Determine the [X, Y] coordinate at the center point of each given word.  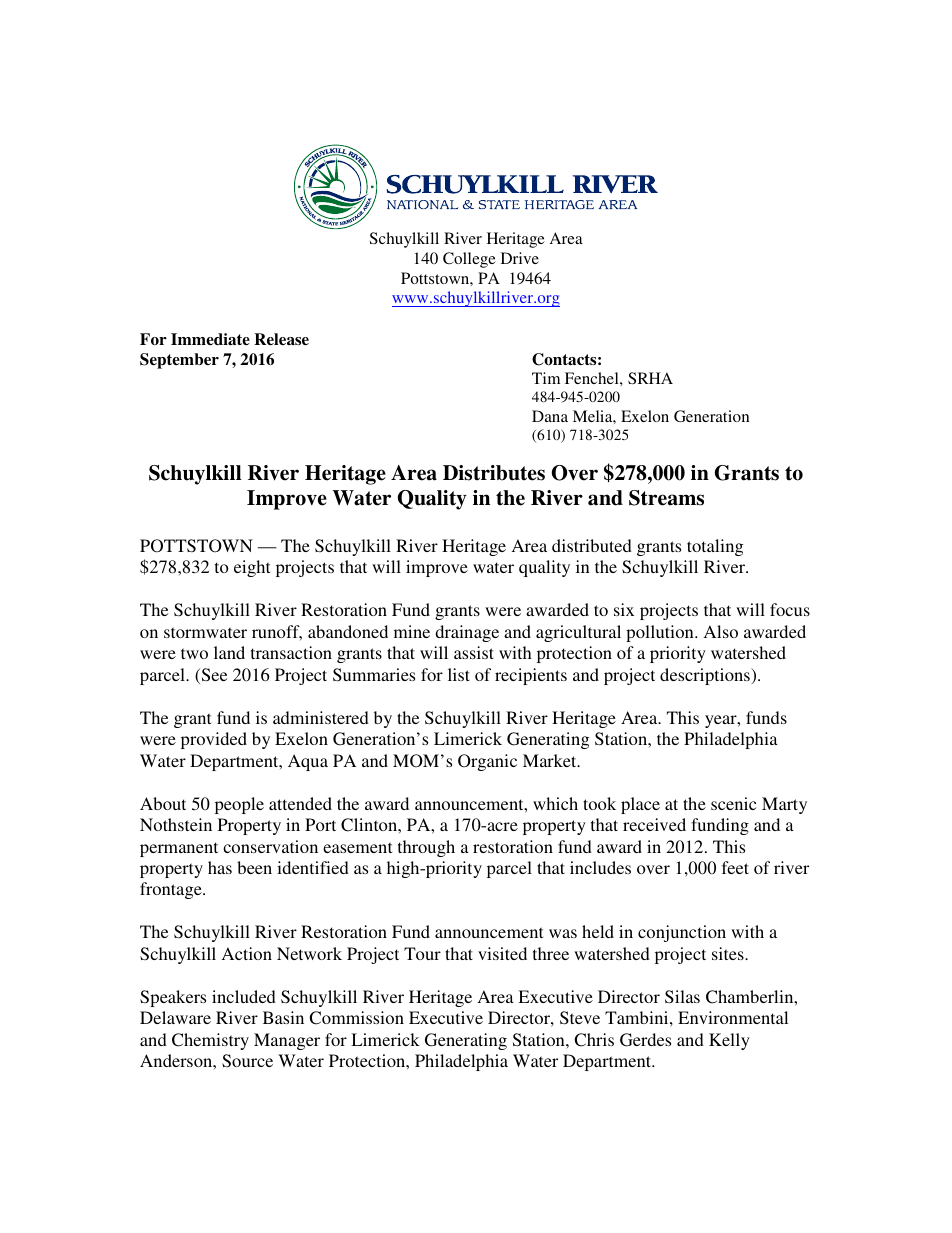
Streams [666, 498]
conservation [270, 846]
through [426, 848]
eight [252, 568]
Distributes [494, 473]
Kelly [729, 1041]
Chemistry [210, 1041]
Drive [520, 258]
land [229, 652]
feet [735, 867]
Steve [580, 1018]
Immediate [210, 339]
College [469, 260]
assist [474, 652]
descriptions [706, 676]
